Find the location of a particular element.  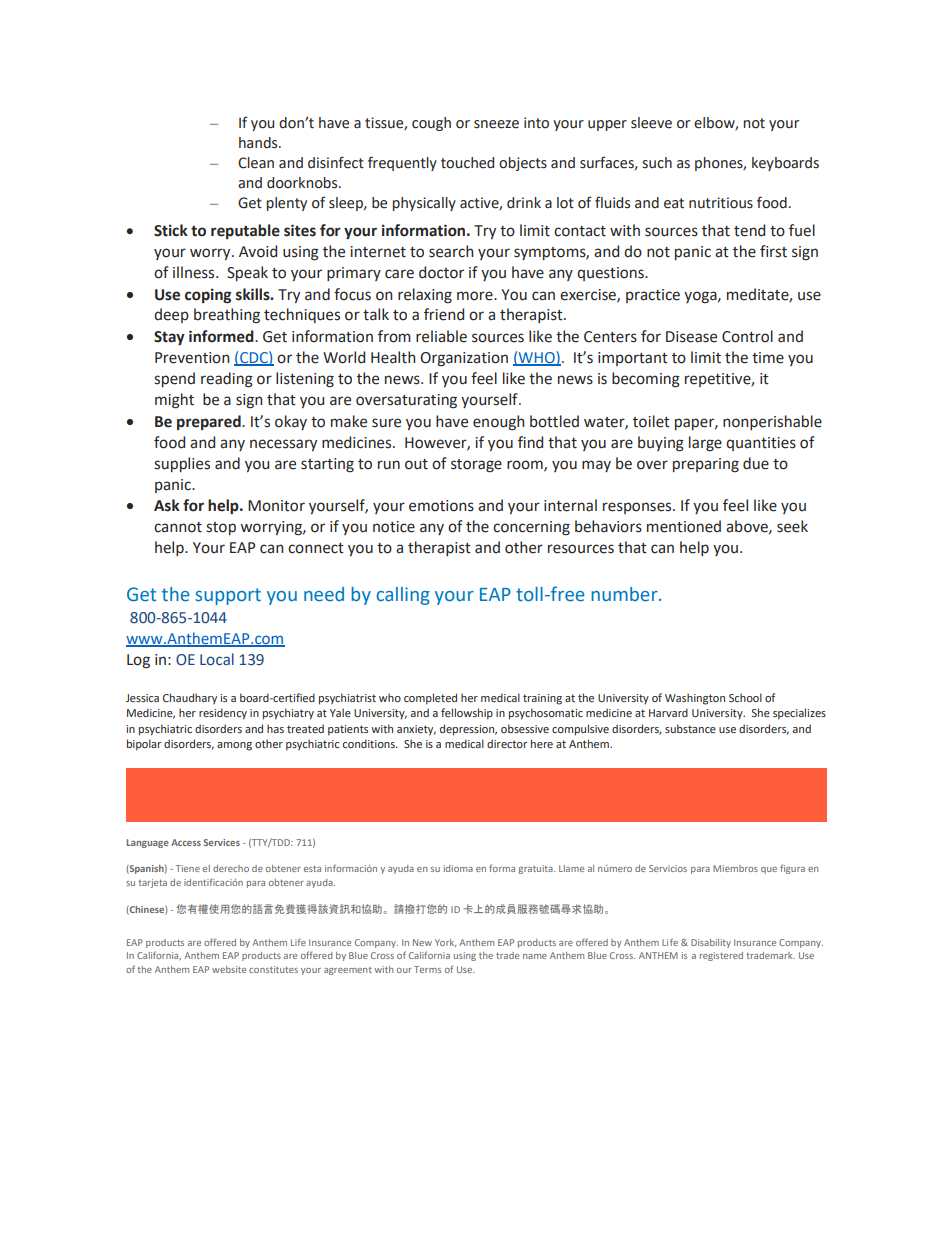

concerning is located at coordinates (531, 528).
